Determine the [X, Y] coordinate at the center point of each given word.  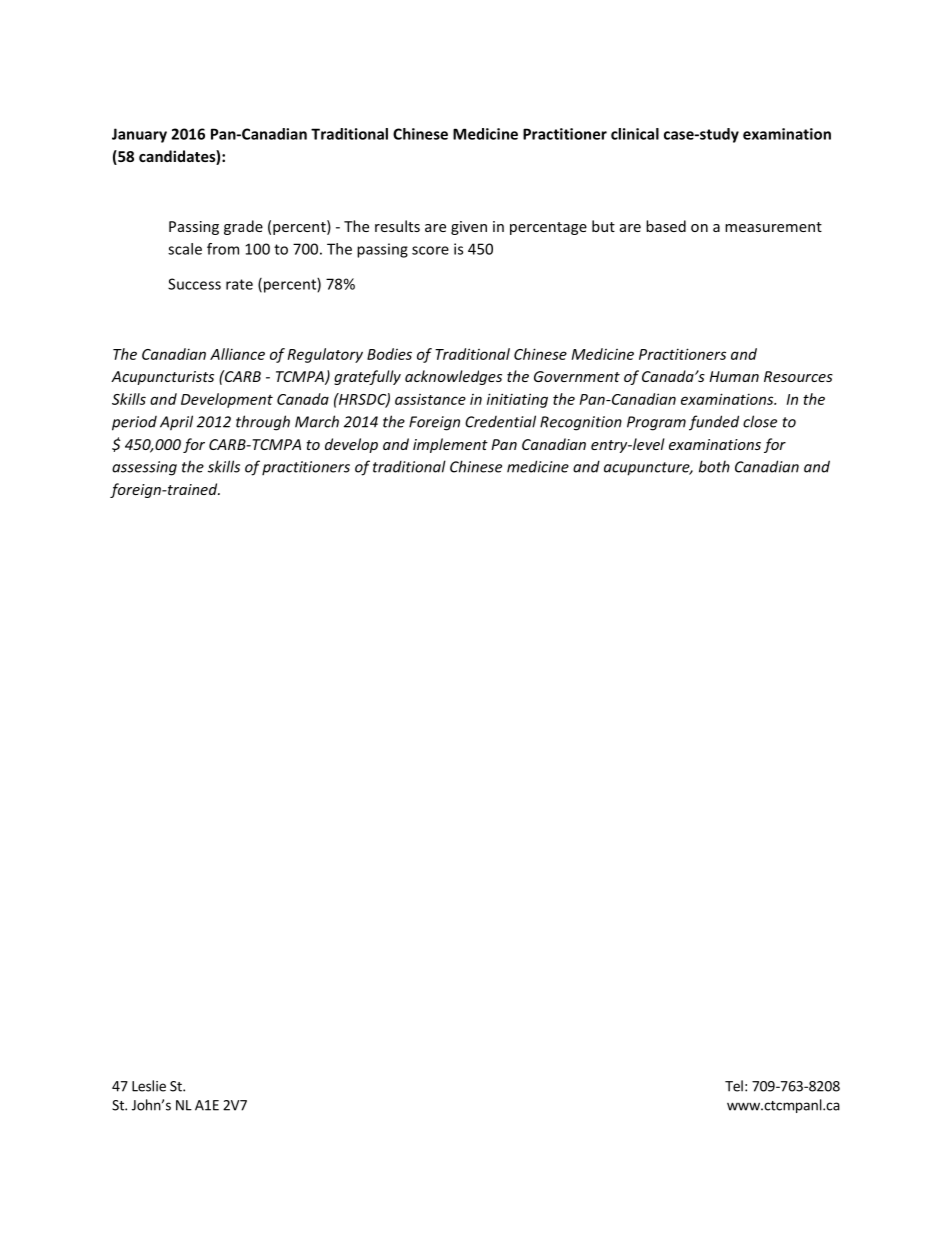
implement [450, 445]
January [139, 135]
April [176, 423]
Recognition [581, 423]
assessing [144, 468]
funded [714, 423]
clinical [635, 134]
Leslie [149, 1086]
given [469, 228]
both [714, 466]
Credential [500, 421]
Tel [734, 1086]
